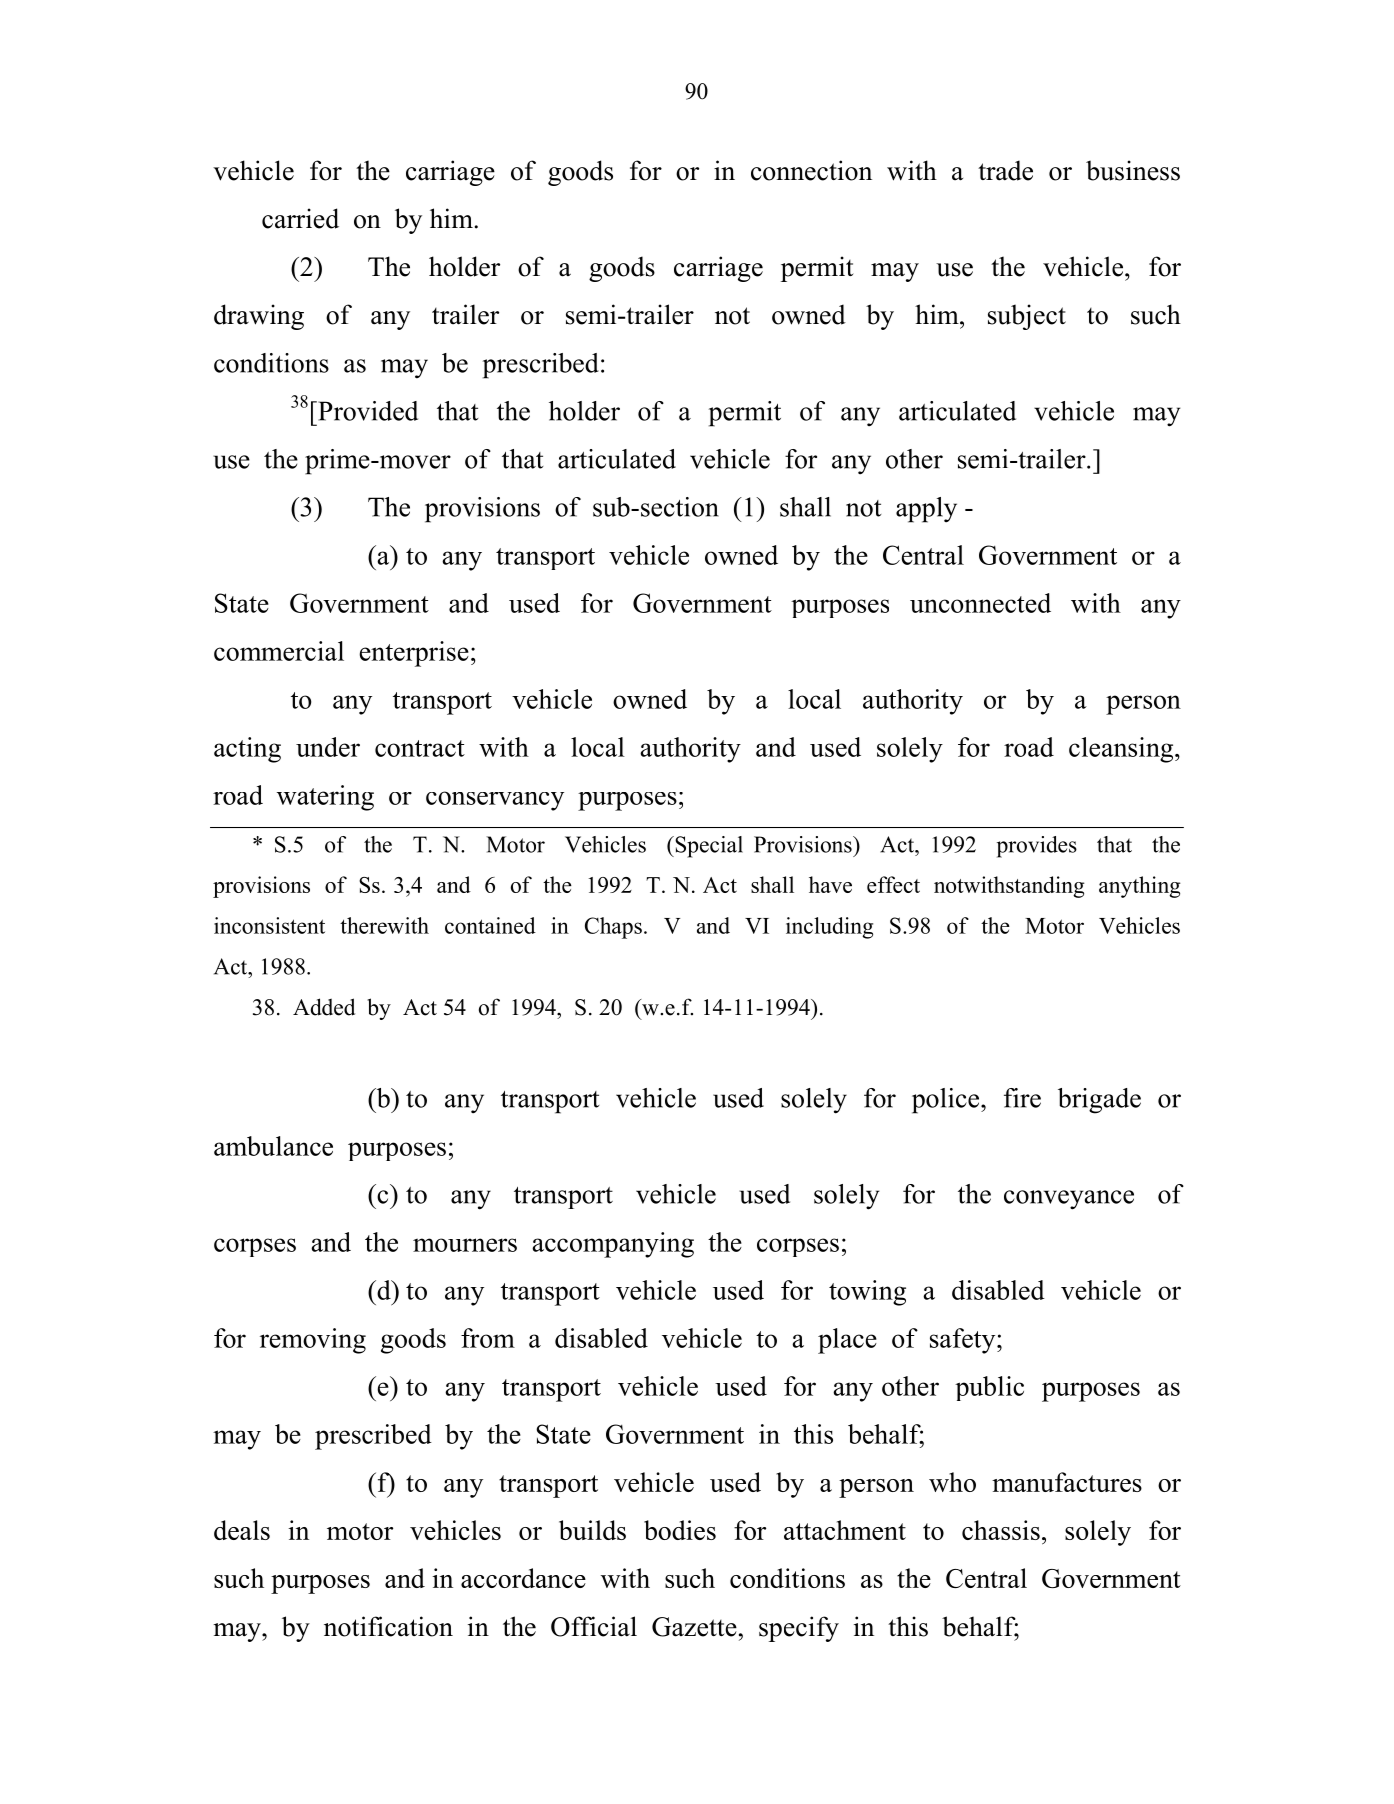 The height and width of the screenshot is (1804, 1394). I want to click on provides, so click(1037, 847).
